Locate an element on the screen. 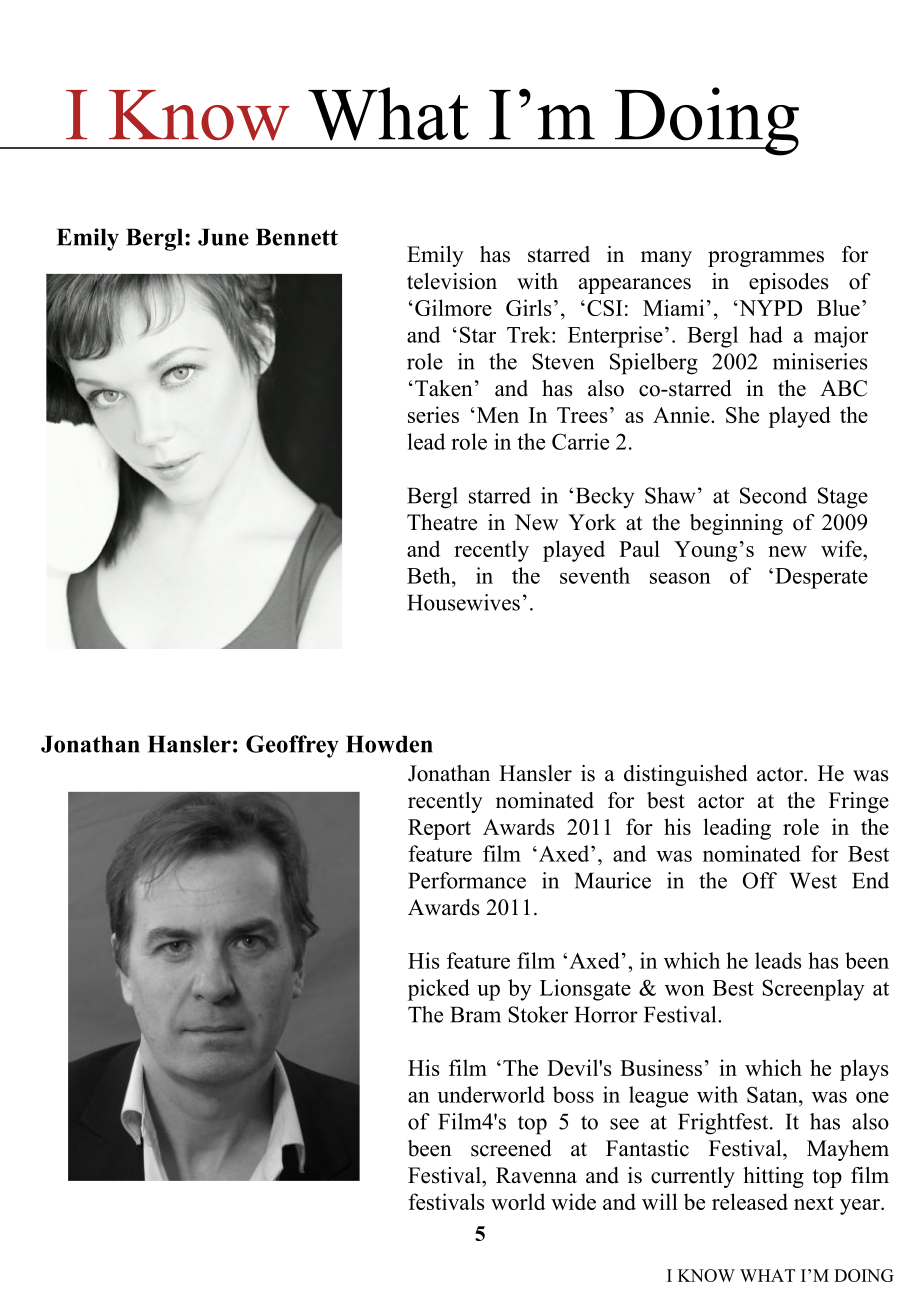 The height and width of the screenshot is (1308, 924). Fringe is located at coordinates (859, 802).
